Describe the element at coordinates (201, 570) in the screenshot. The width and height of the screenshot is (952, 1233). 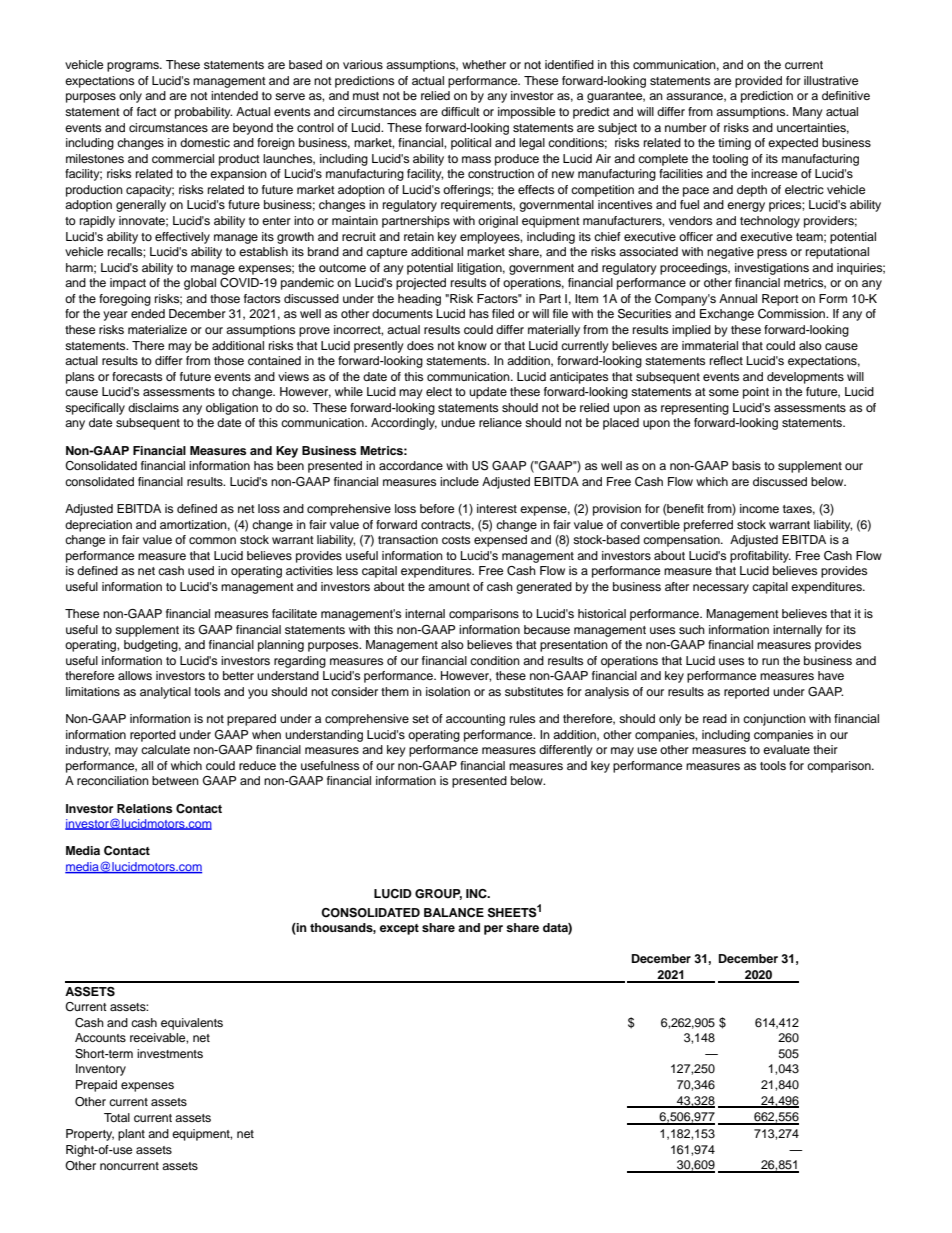
I see `used` at that location.
